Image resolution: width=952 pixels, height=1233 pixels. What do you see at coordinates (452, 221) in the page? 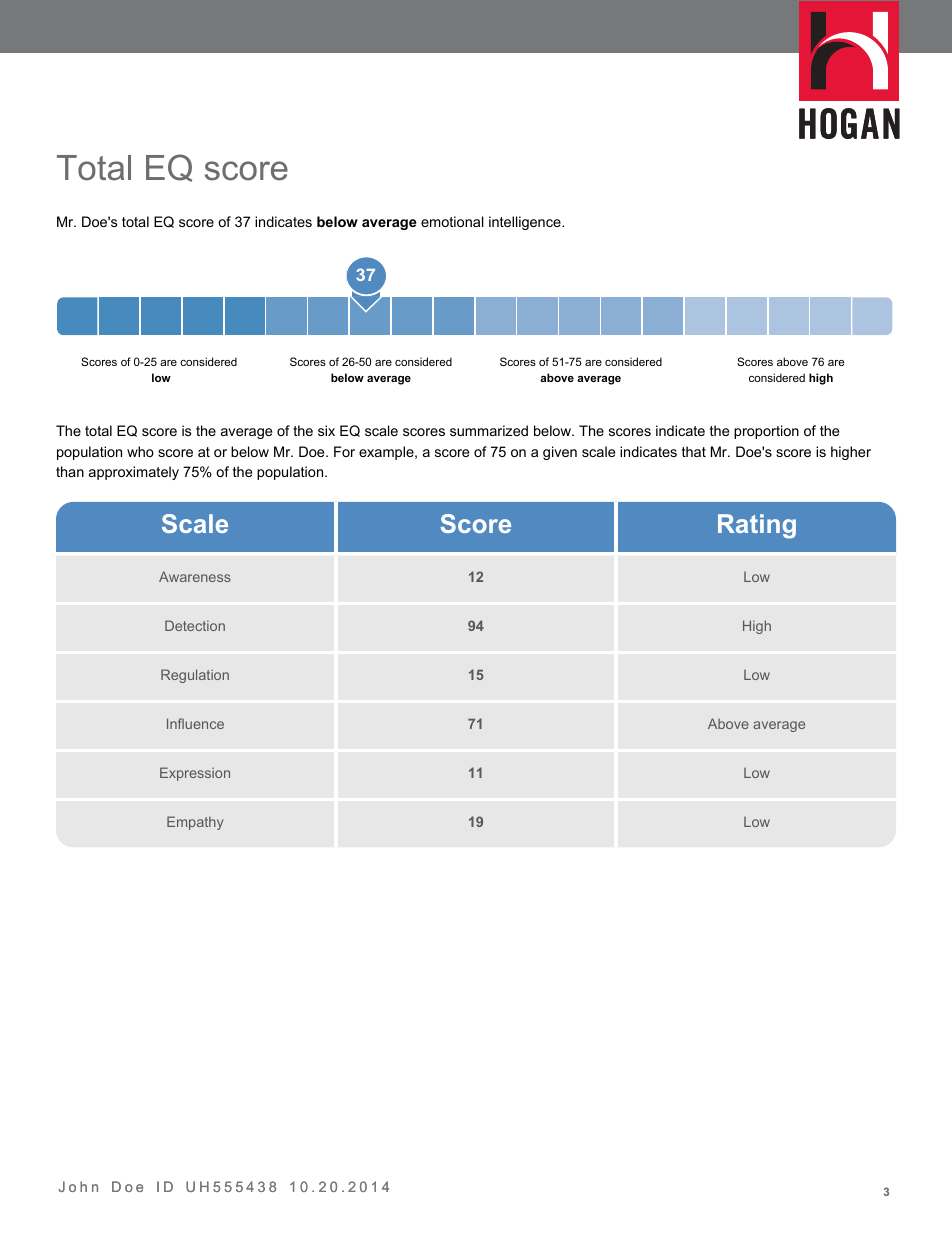
I see `emotional` at bounding box center [452, 221].
